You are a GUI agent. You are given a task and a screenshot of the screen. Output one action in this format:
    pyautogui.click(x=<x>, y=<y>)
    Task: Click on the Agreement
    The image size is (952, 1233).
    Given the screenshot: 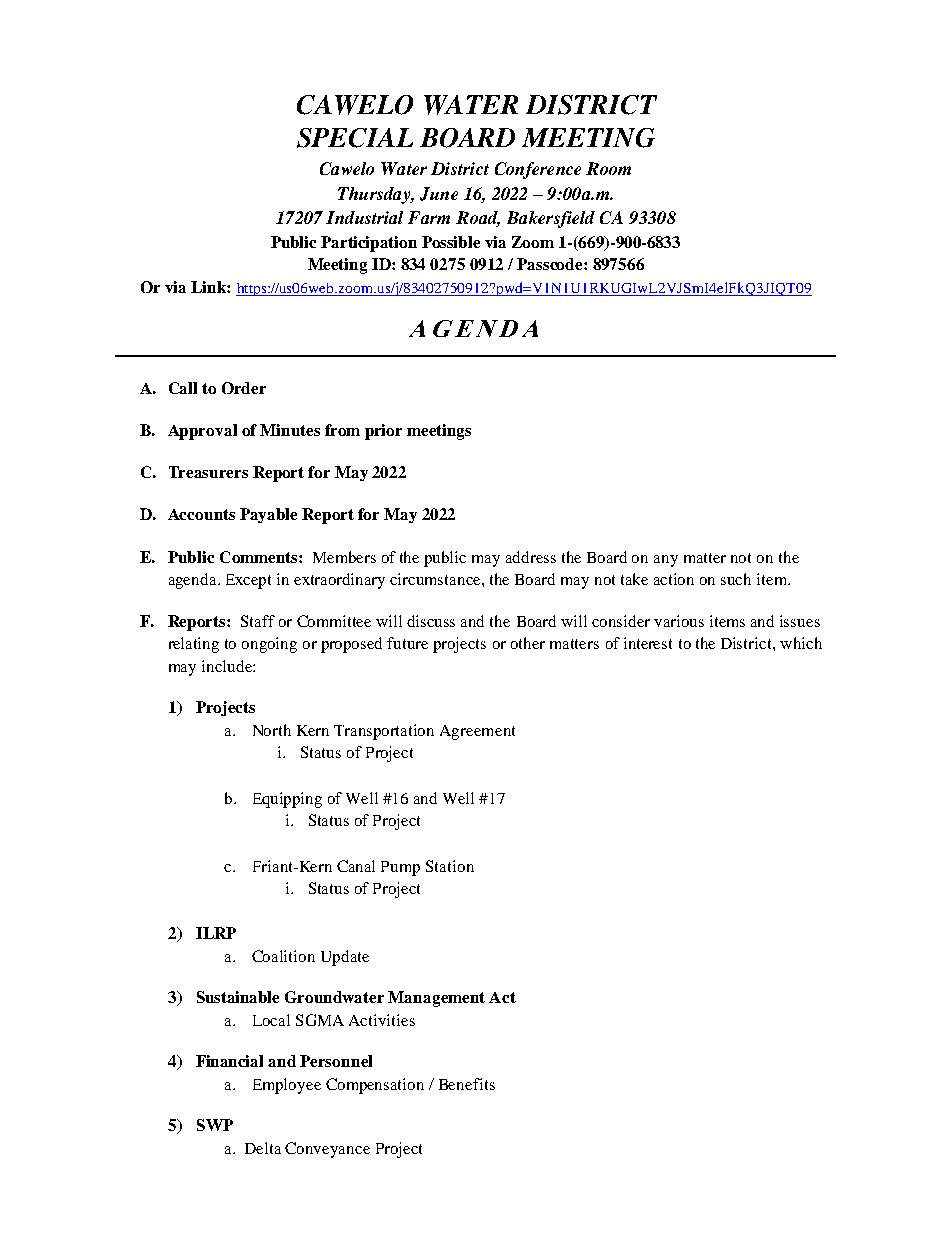 What is the action you would take?
    pyautogui.click(x=477, y=732)
